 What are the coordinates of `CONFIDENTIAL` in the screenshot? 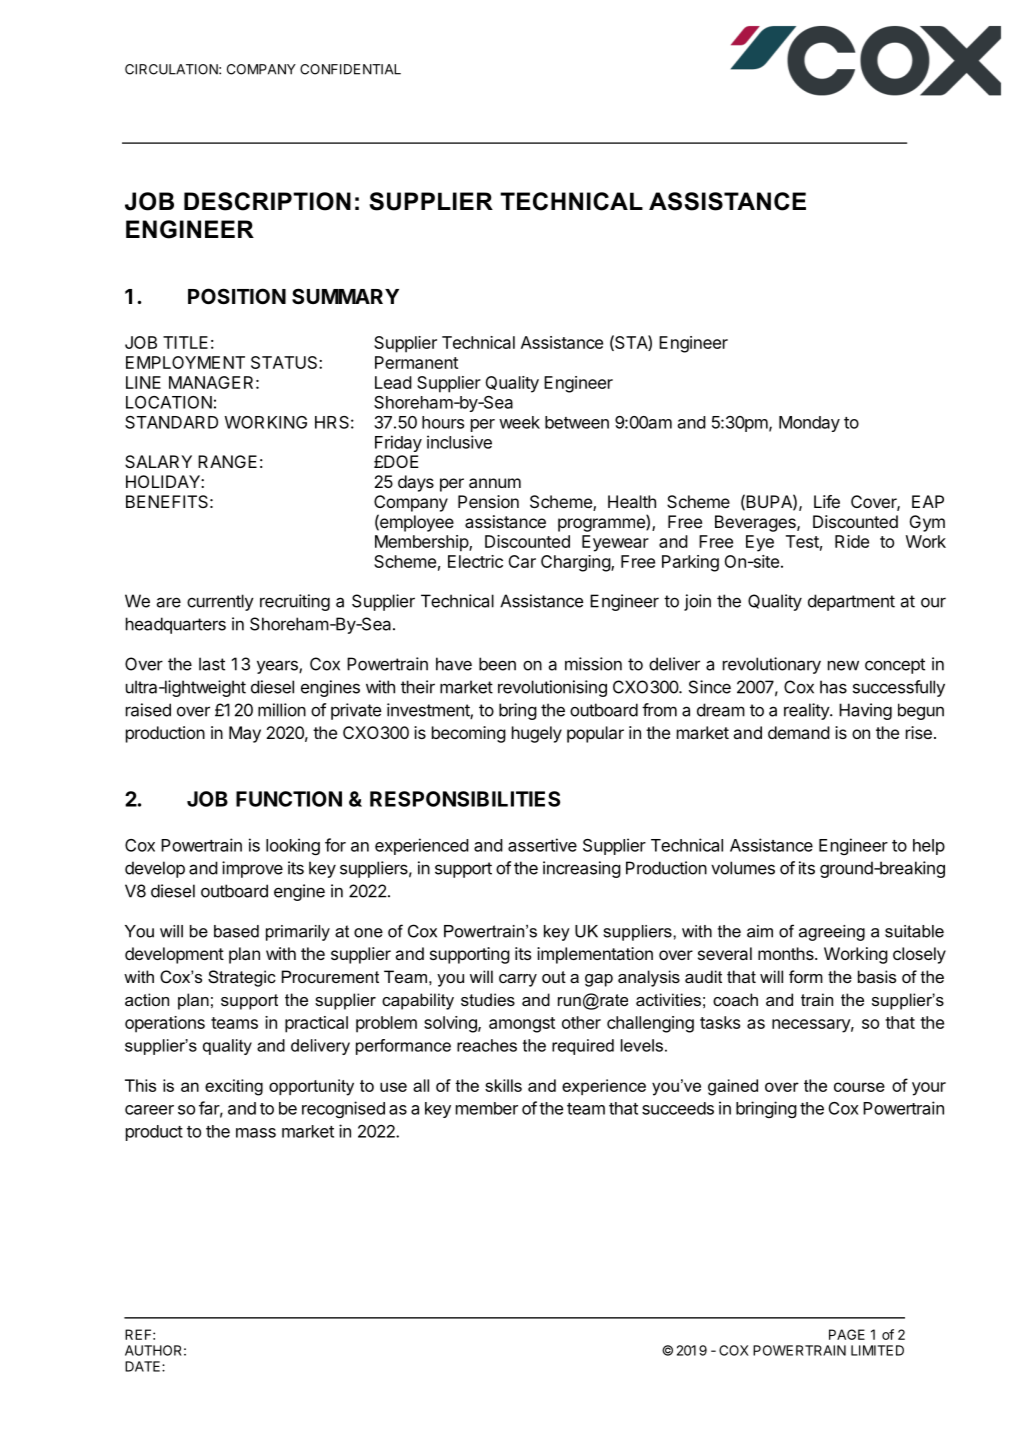 It's located at (350, 69).
